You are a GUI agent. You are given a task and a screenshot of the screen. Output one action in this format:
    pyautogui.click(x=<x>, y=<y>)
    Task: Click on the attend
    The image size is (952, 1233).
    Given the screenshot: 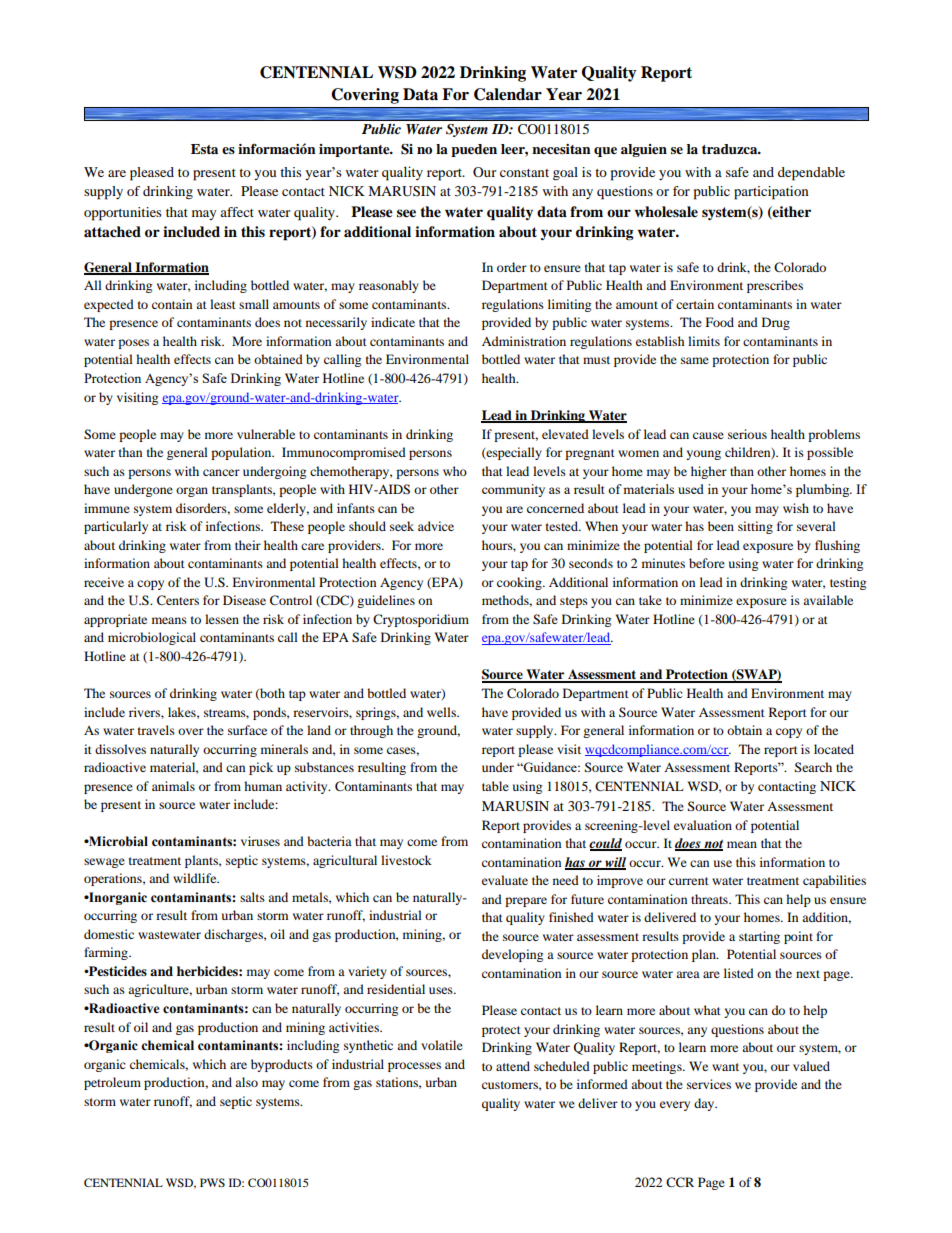 What is the action you would take?
    pyautogui.click(x=513, y=1066)
